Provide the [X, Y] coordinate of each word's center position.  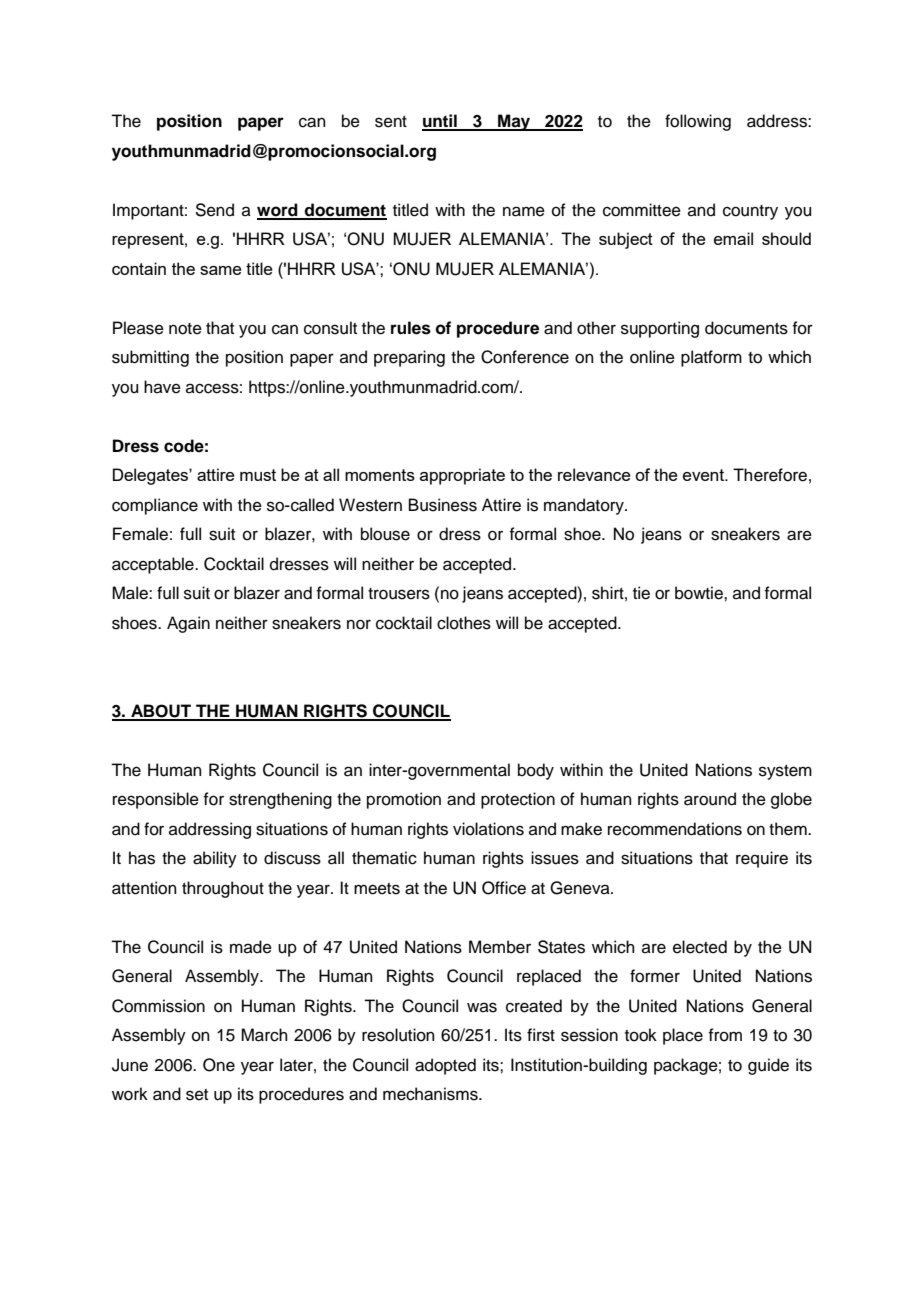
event [704, 475]
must [258, 475]
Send [214, 210]
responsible [156, 800]
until [440, 122]
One [219, 1065]
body [536, 771]
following [698, 122]
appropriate [462, 476]
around [710, 799]
